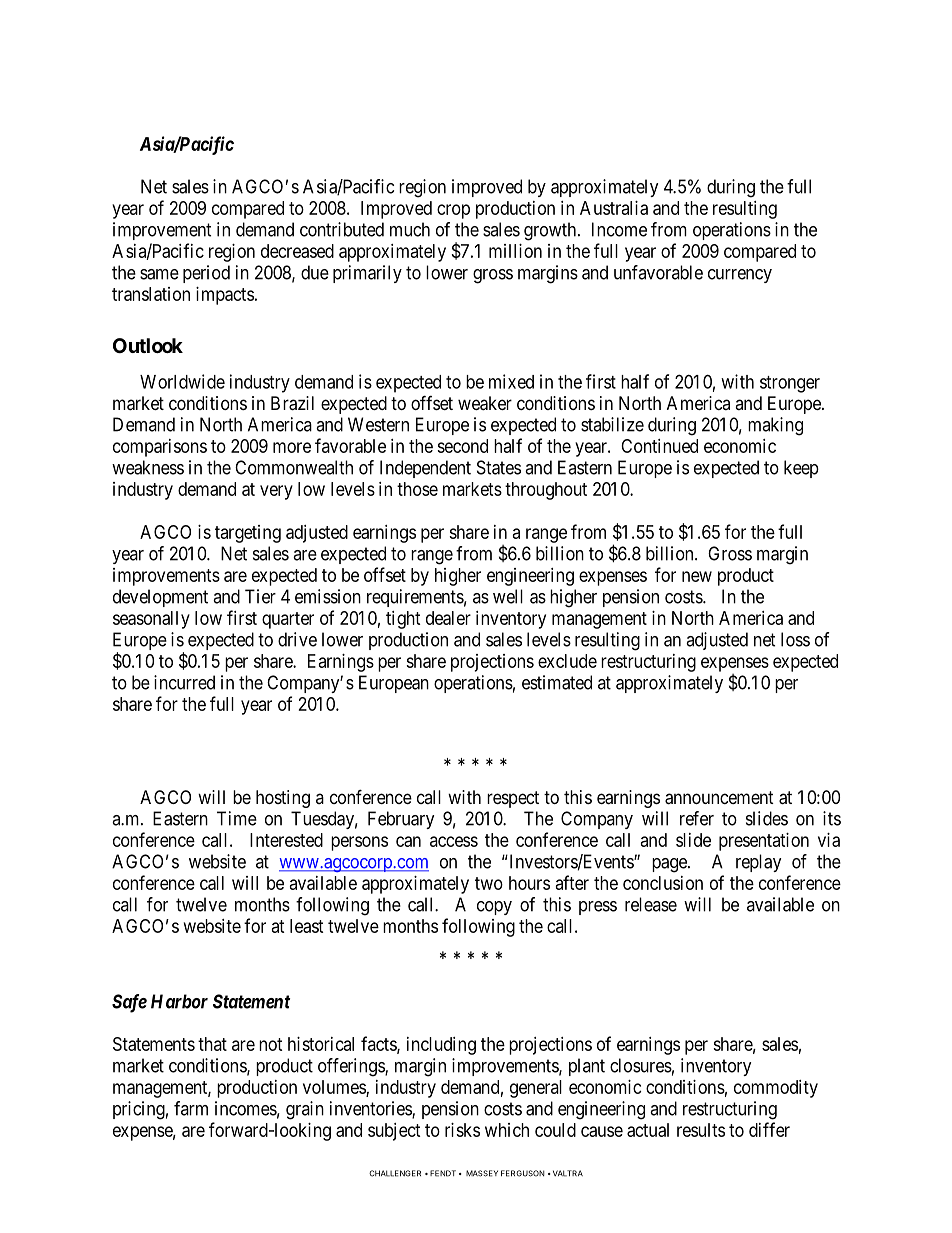 The width and height of the image is (952, 1233). What do you see at coordinates (740, 276) in the image?
I see `currency` at bounding box center [740, 276].
